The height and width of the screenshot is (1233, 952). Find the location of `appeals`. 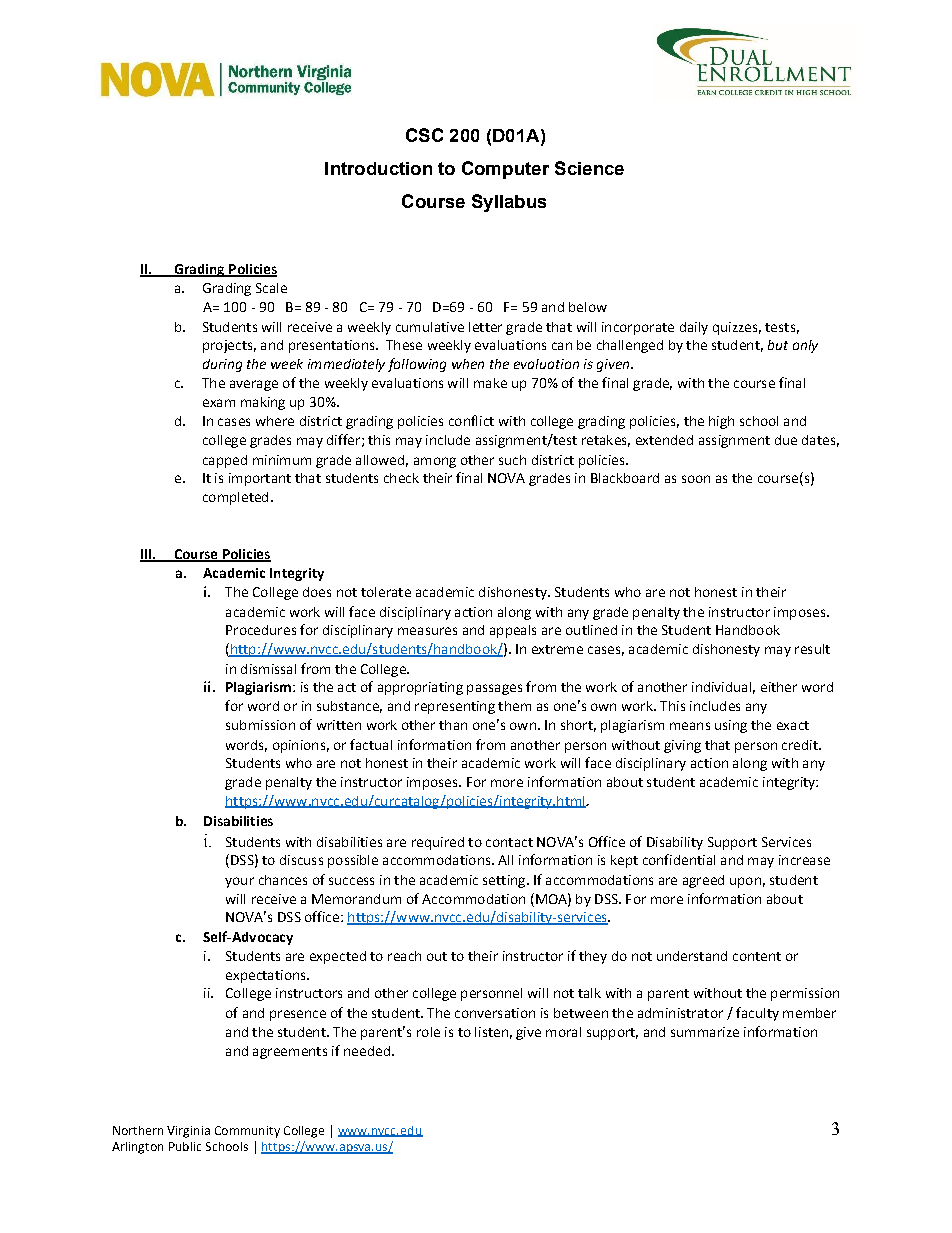

appeals is located at coordinates (513, 631).
